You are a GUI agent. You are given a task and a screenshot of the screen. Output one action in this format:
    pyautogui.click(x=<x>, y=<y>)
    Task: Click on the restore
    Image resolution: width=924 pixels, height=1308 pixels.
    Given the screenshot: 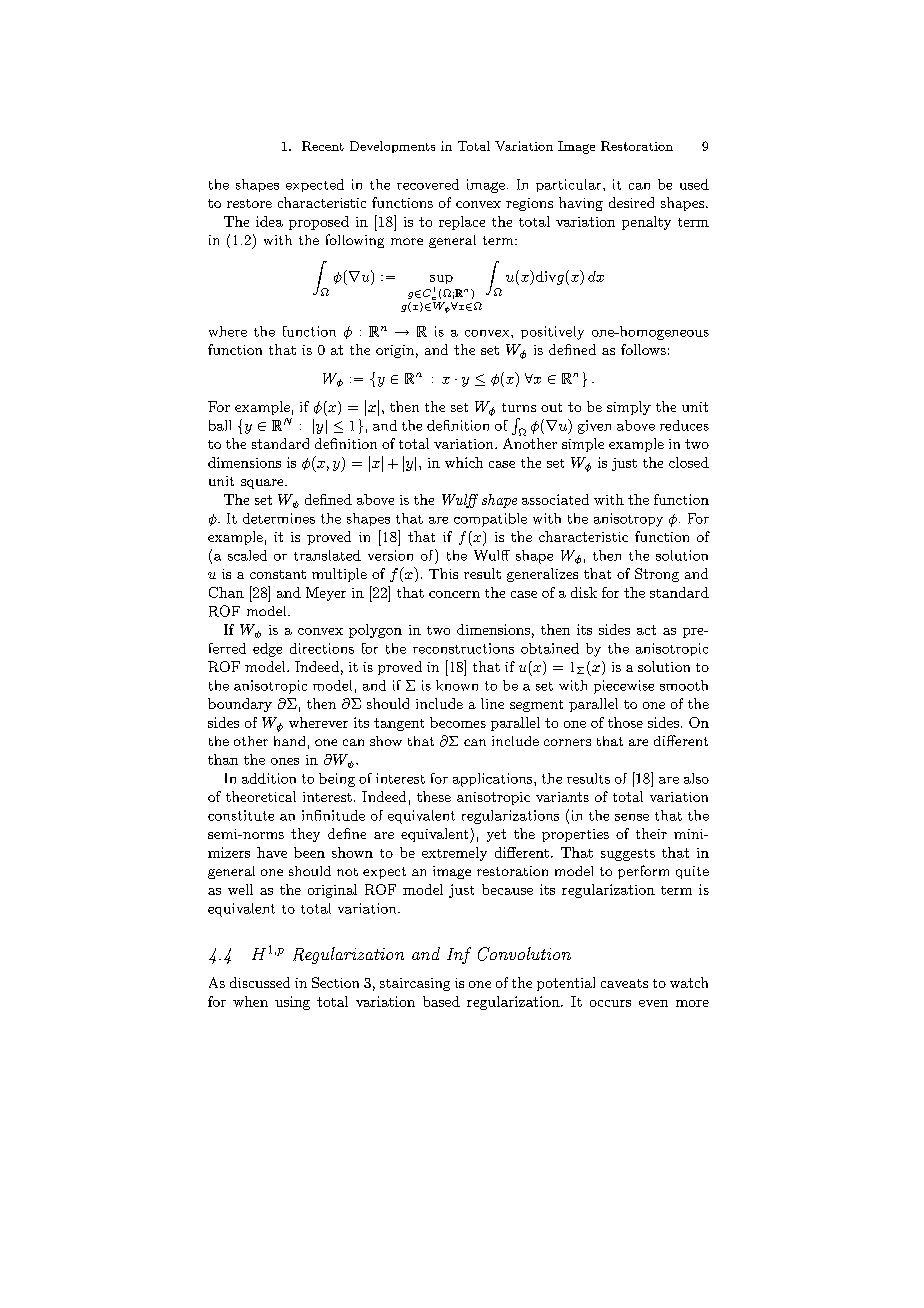 What is the action you would take?
    pyautogui.click(x=249, y=203)
